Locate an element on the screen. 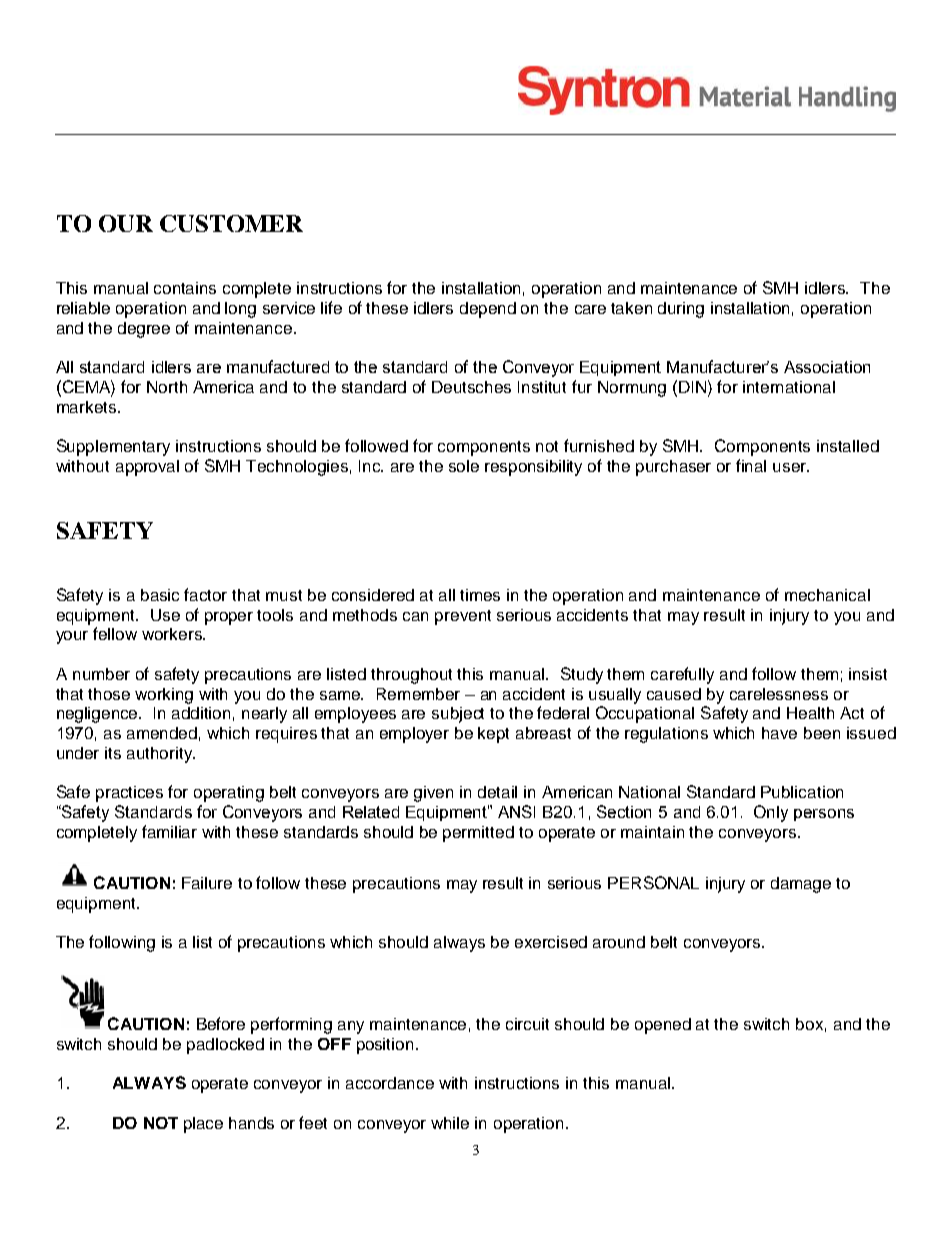  while is located at coordinates (450, 1123).
